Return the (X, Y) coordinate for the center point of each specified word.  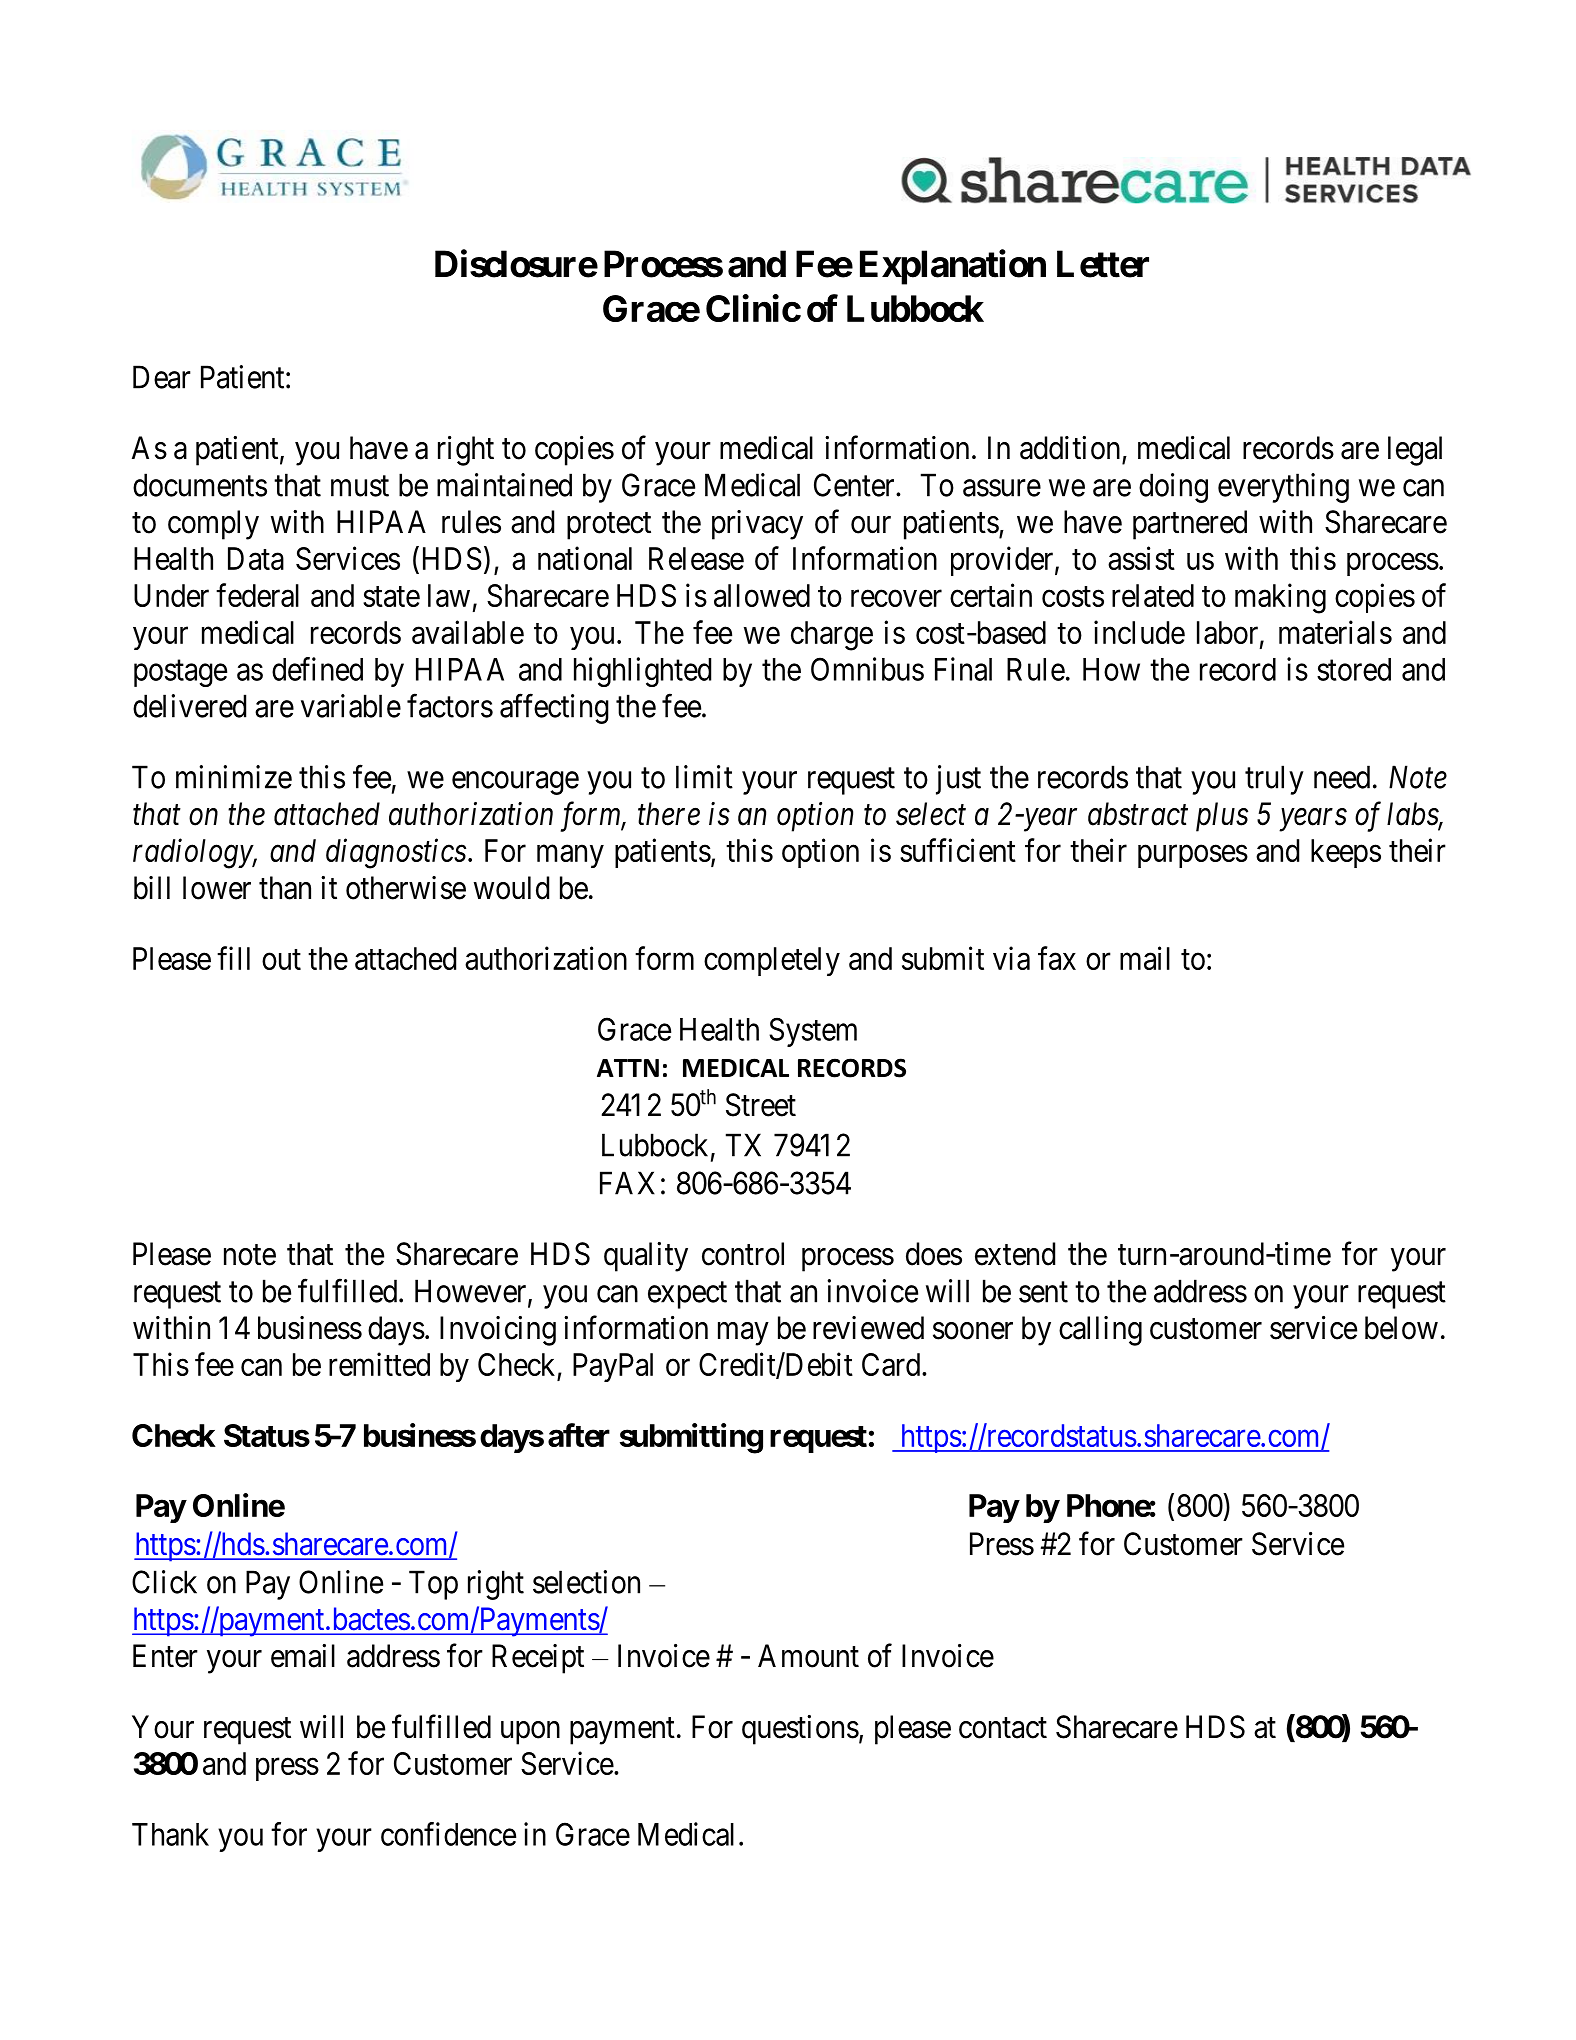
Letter (1103, 264)
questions (800, 1730)
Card (892, 1364)
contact (1003, 1728)
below (1401, 1328)
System (813, 1032)
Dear (162, 377)
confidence (448, 1834)
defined (317, 669)
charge (832, 636)
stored (1354, 669)
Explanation (953, 267)
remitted (379, 1364)
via (1011, 958)
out (281, 959)
